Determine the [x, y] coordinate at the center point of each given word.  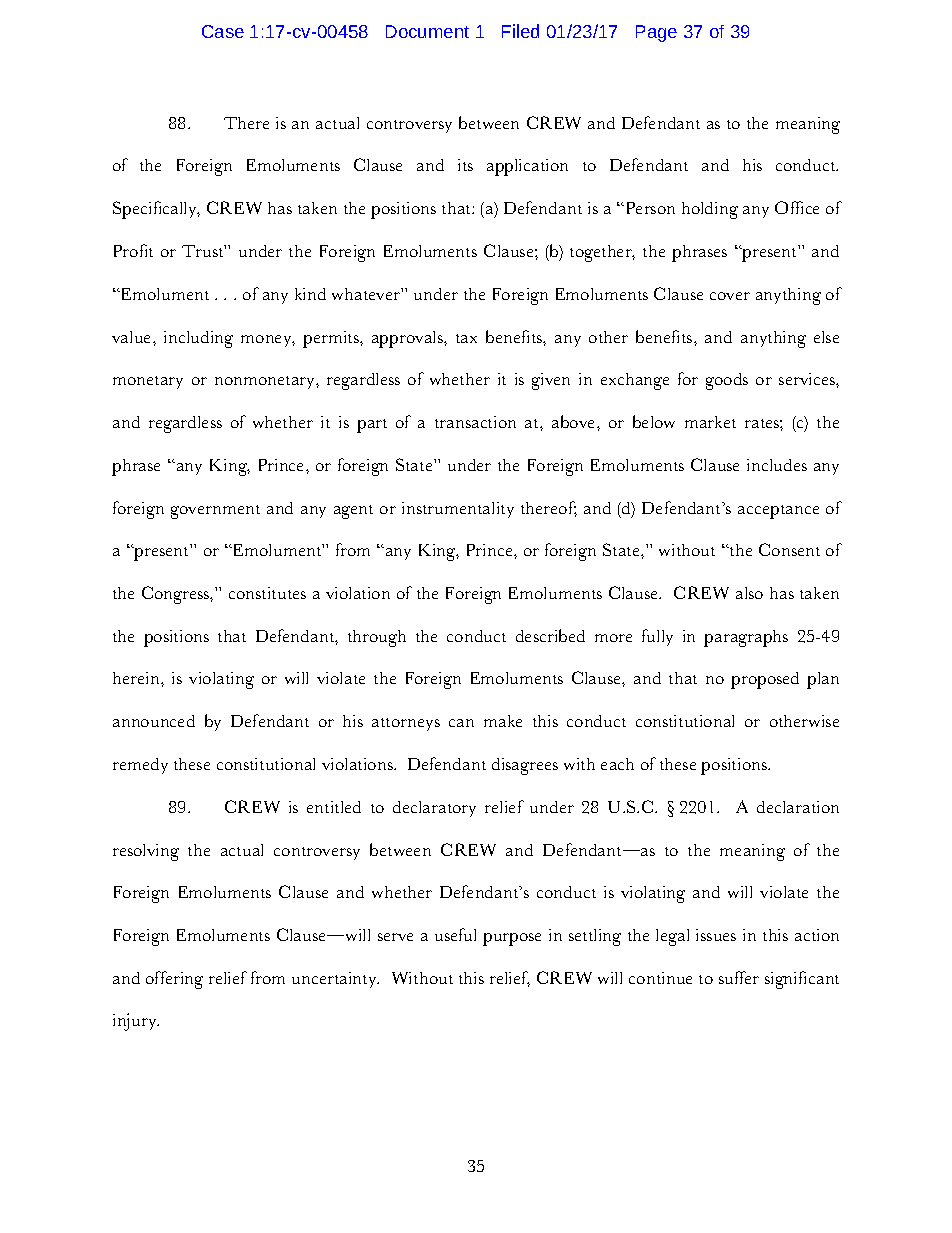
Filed [520, 31]
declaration [798, 807]
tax [466, 338]
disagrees [525, 766]
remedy [140, 766]
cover [730, 296]
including [198, 339]
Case [223, 31]
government [215, 512]
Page [656, 33]
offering [174, 980]
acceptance [778, 512]
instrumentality [458, 510]
